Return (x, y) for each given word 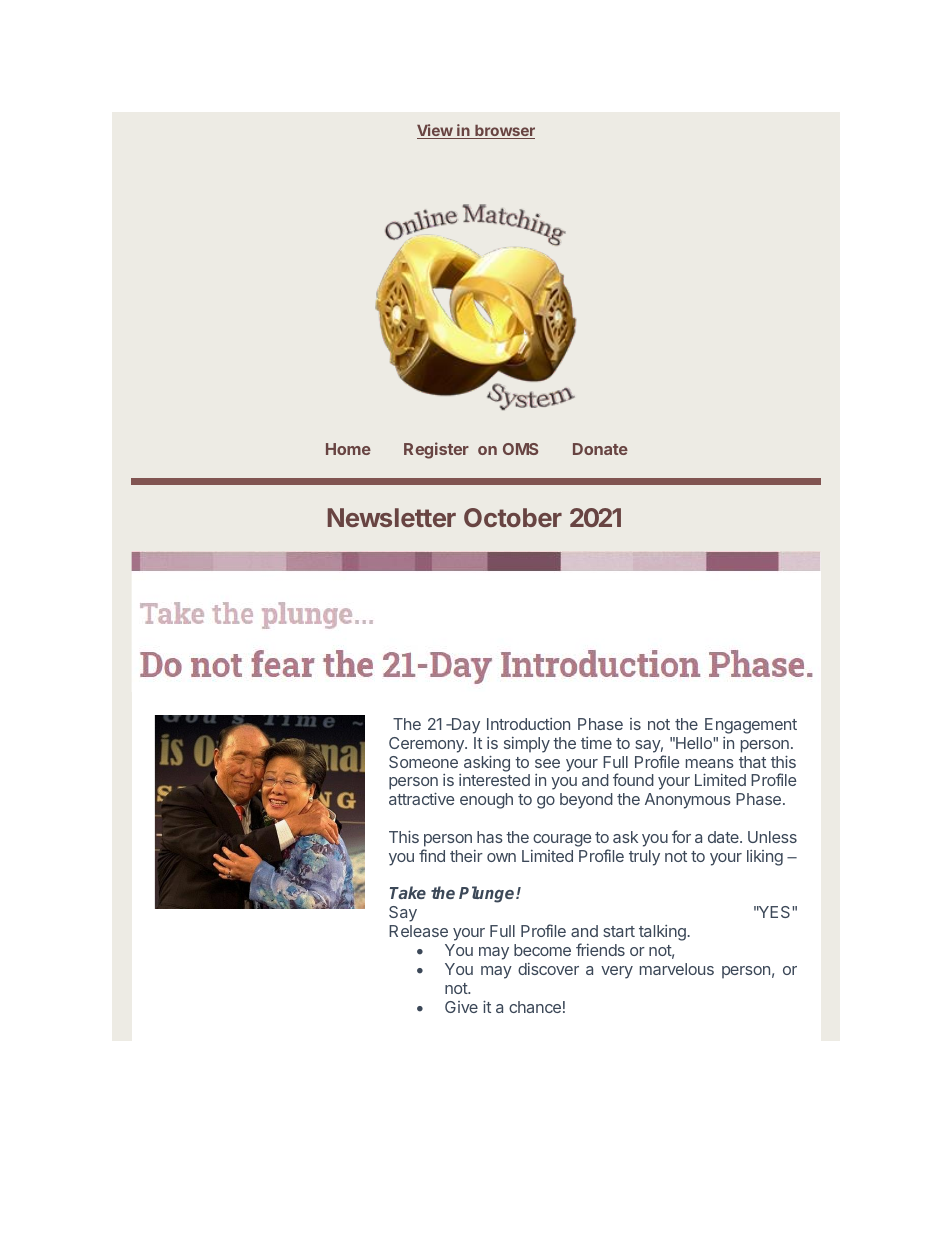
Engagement (751, 726)
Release (418, 931)
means (710, 763)
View (435, 131)
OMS (520, 449)
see (547, 763)
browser (504, 132)
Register (436, 450)
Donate (600, 449)
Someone (423, 762)
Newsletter (392, 517)
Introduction (528, 724)
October (513, 517)
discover (548, 969)
